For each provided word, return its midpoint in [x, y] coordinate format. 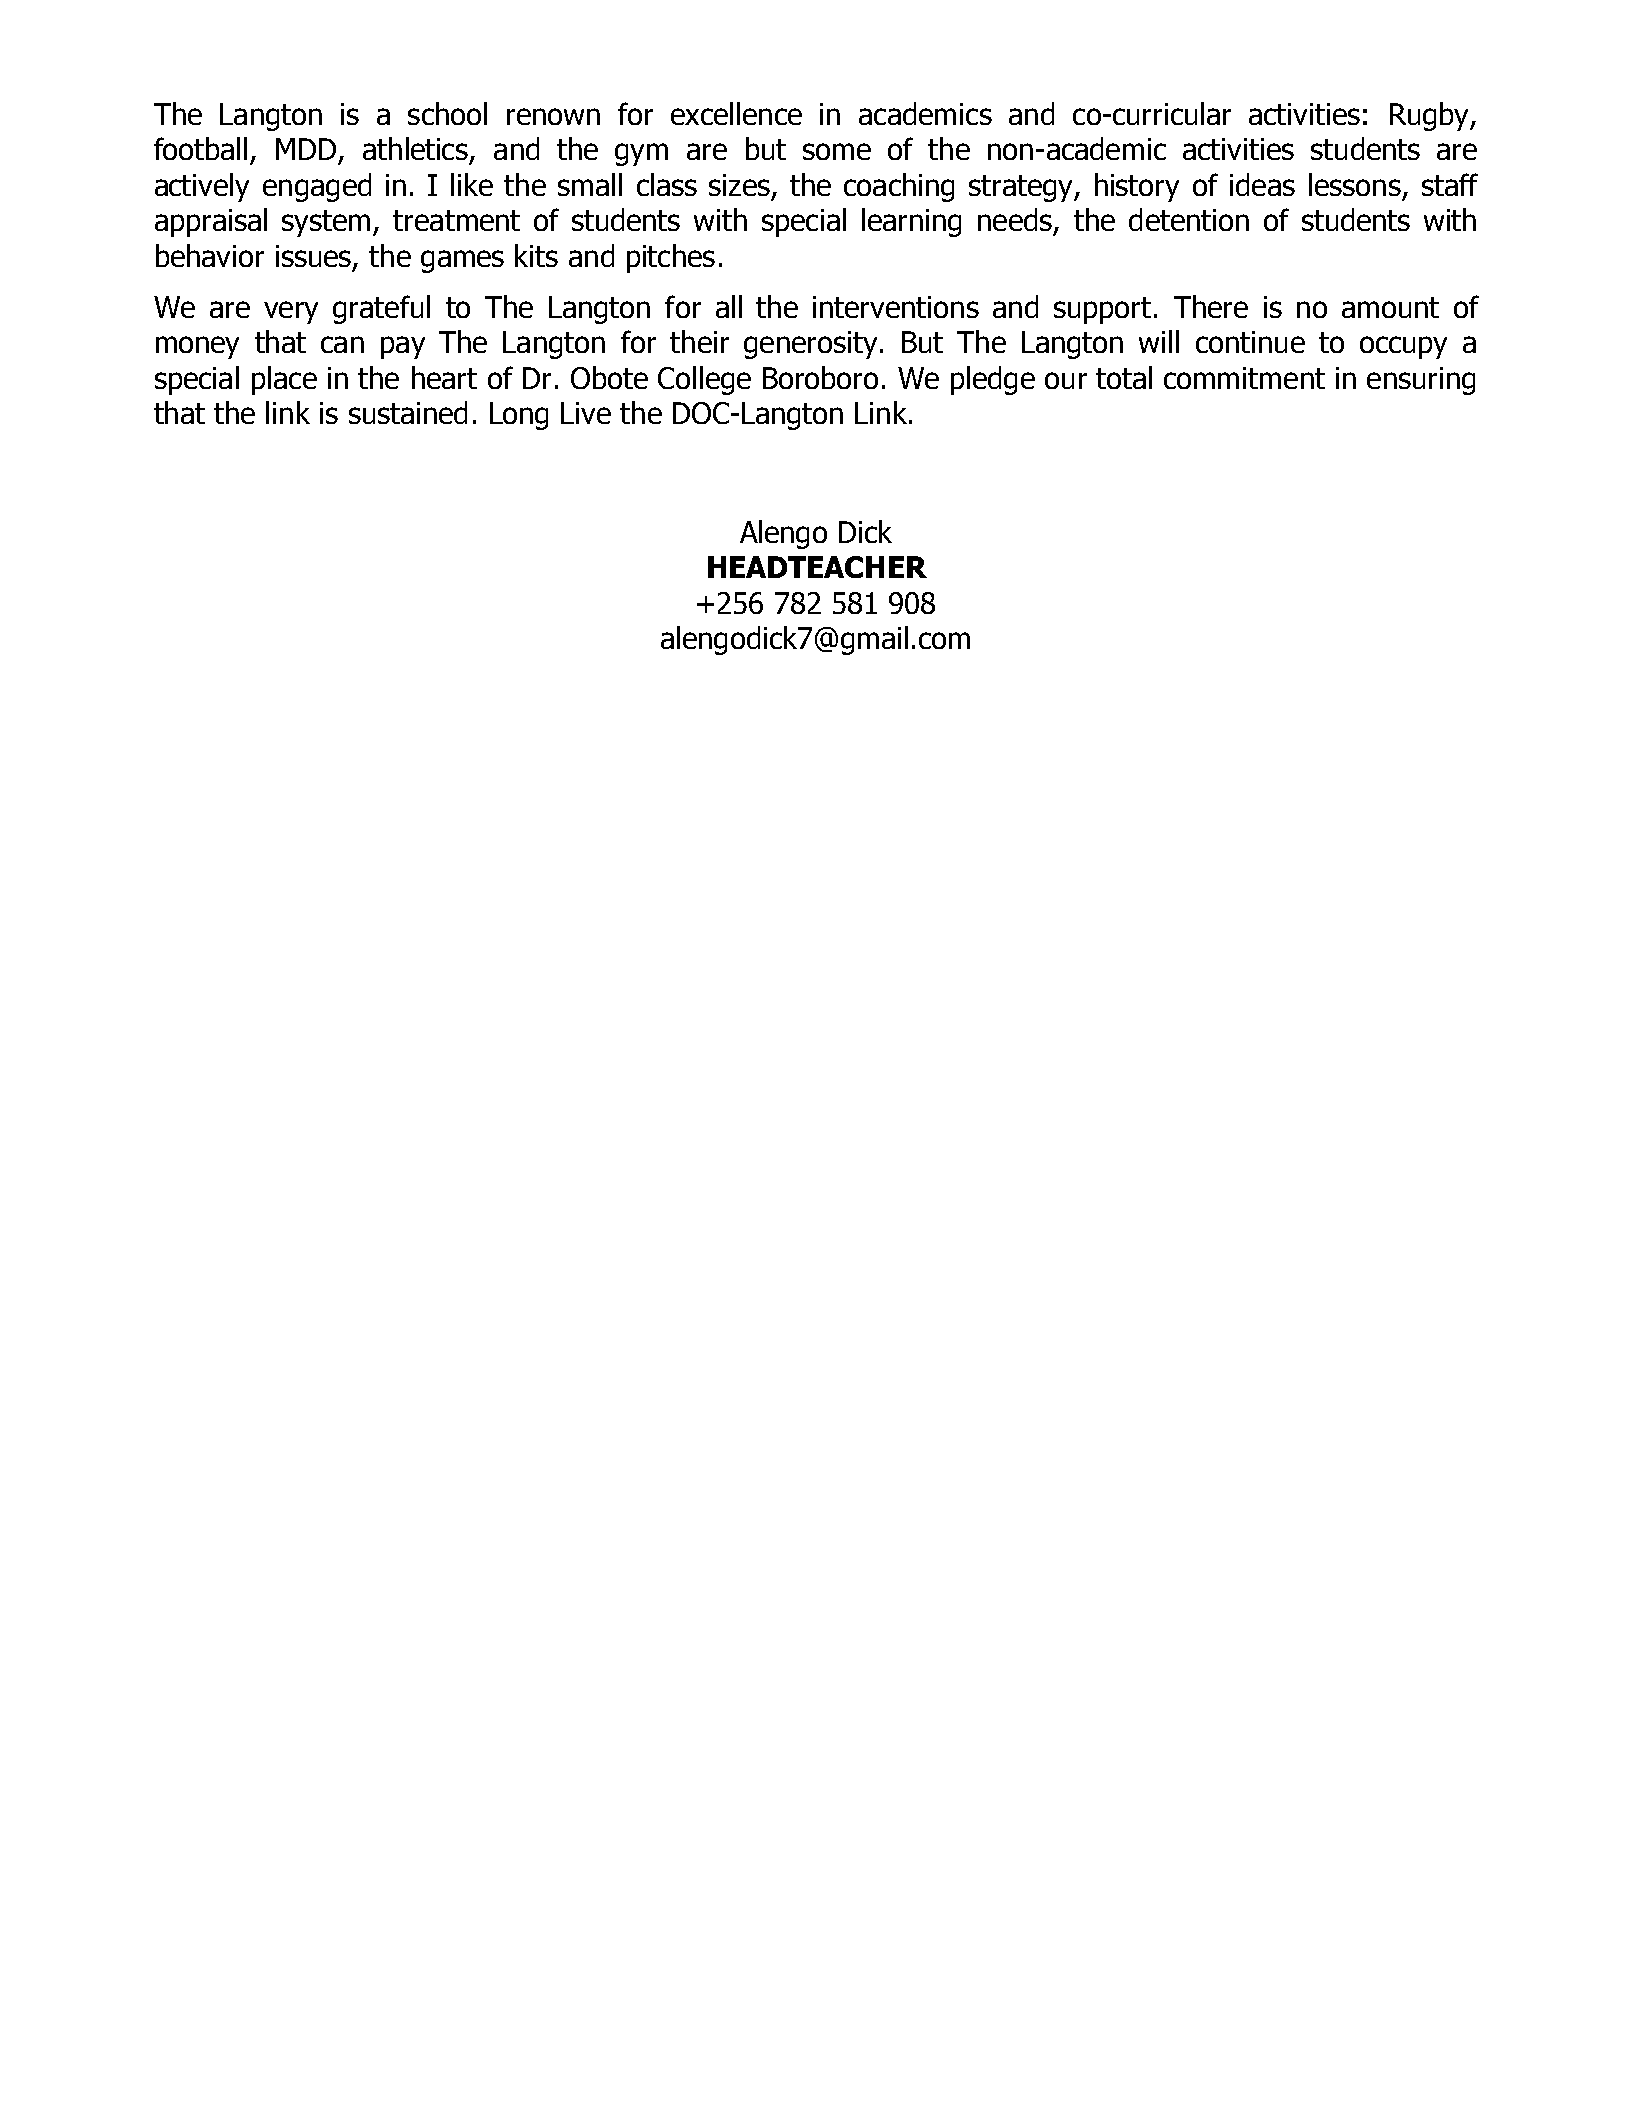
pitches [671, 258]
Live [586, 413]
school [447, 113]
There [1211, 306]
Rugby [1430, 116]
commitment [1244, 378]
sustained [408, 412]
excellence [736, 113]
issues [315, 257]
